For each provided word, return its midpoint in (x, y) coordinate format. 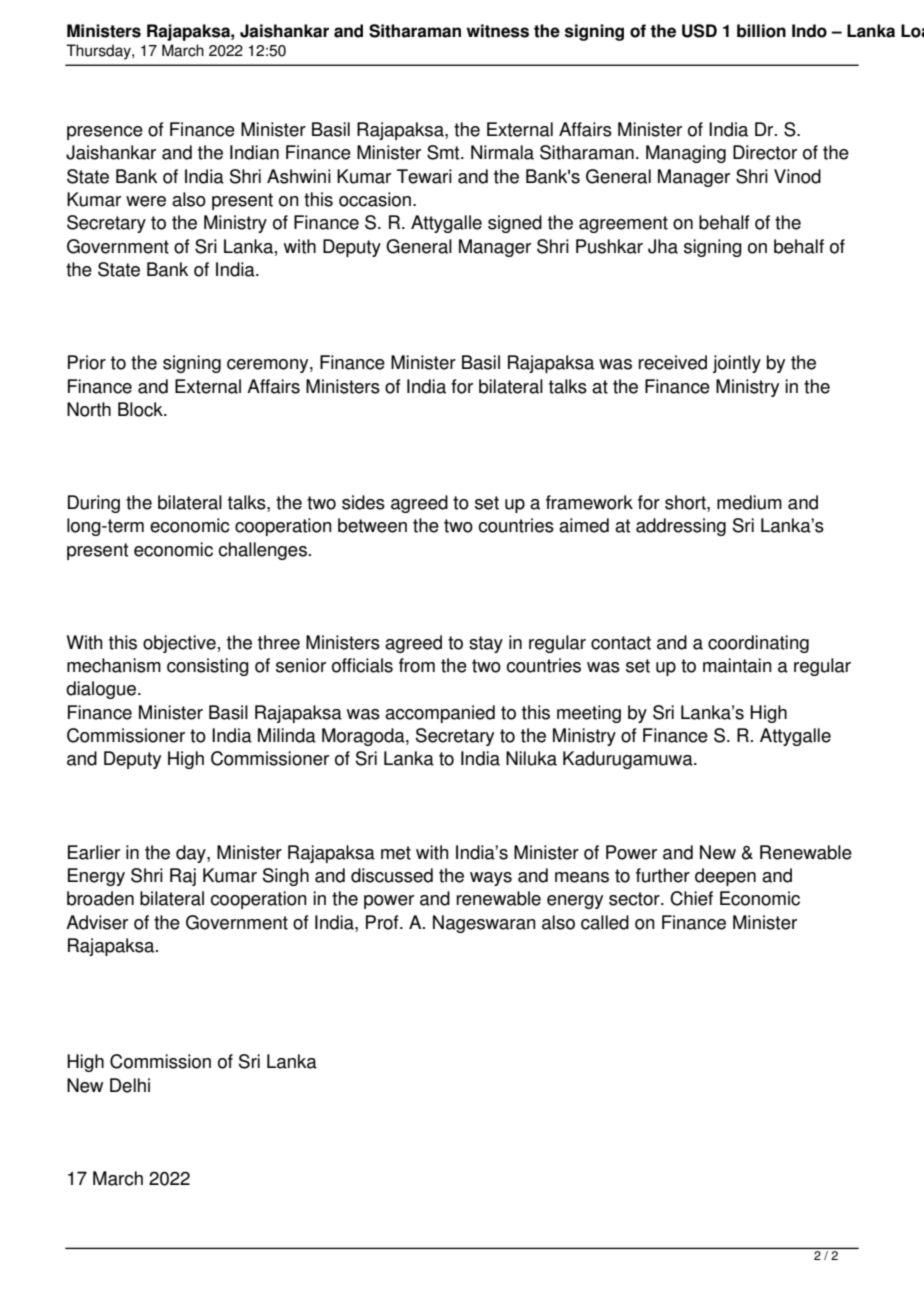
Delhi (130, 1085)
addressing (681, 527)
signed (515, 224)
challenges (262, 551)
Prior (87, 362)
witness (498, 31)
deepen (725, 877)
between (372, 525)
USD (699, 31)
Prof (383, 922)
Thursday (99, 52)
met (396, 853)
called (605, 922)
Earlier (94, 852)
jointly (737, 364)
